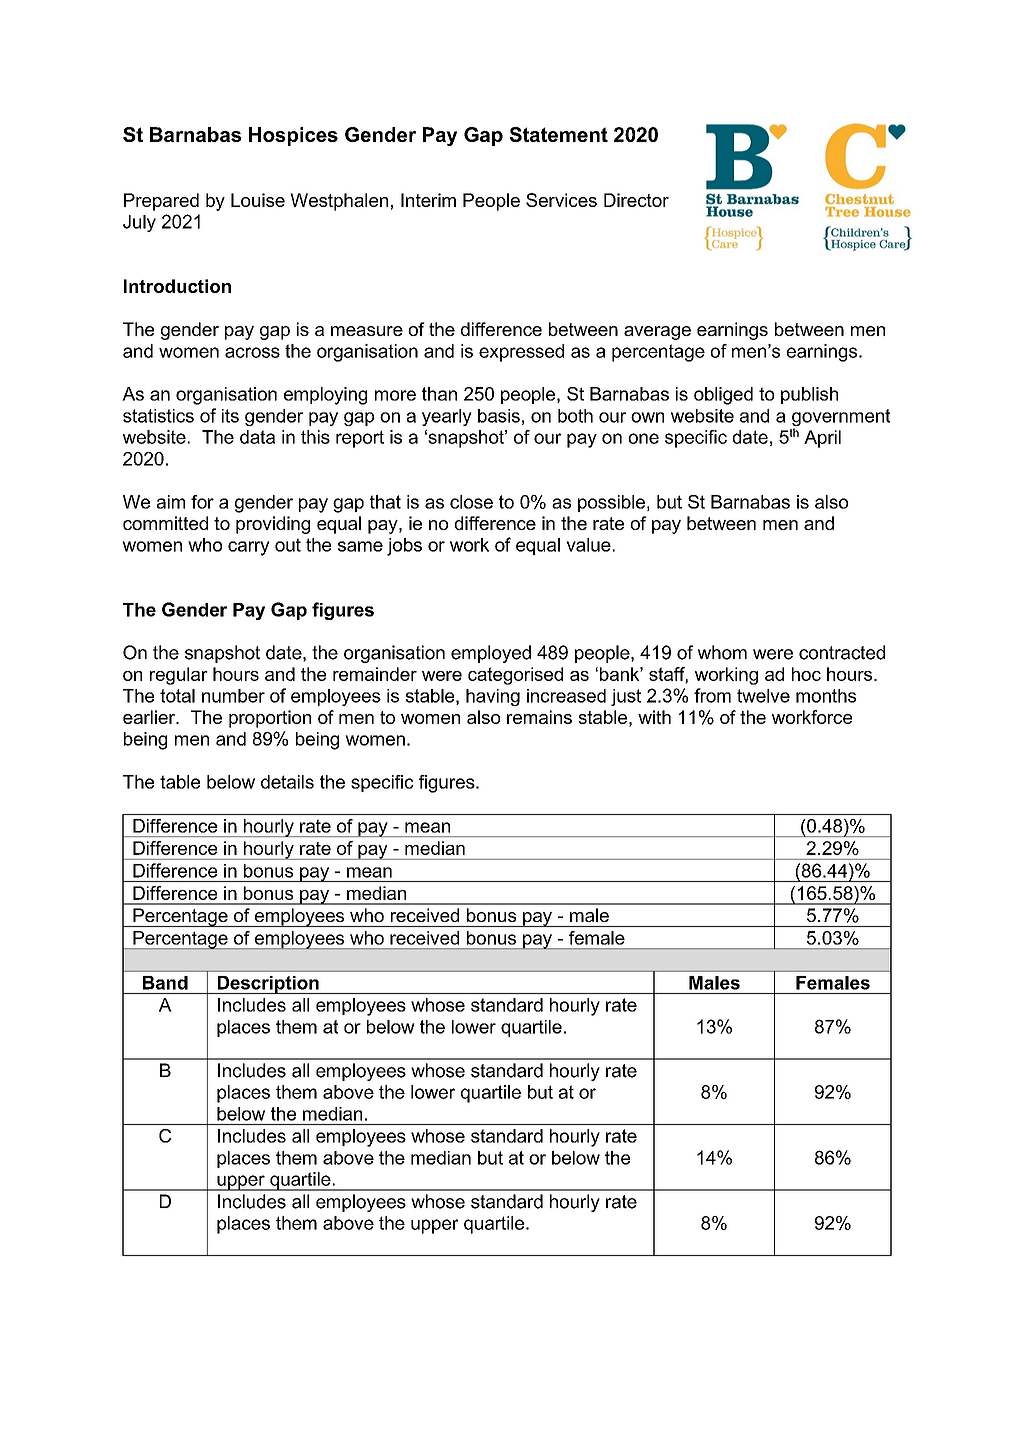 The image size is (1014, 1434). What do you see at coordinates (268, 985) in the page?
I see `Description` at bounding box center [268, 985].
